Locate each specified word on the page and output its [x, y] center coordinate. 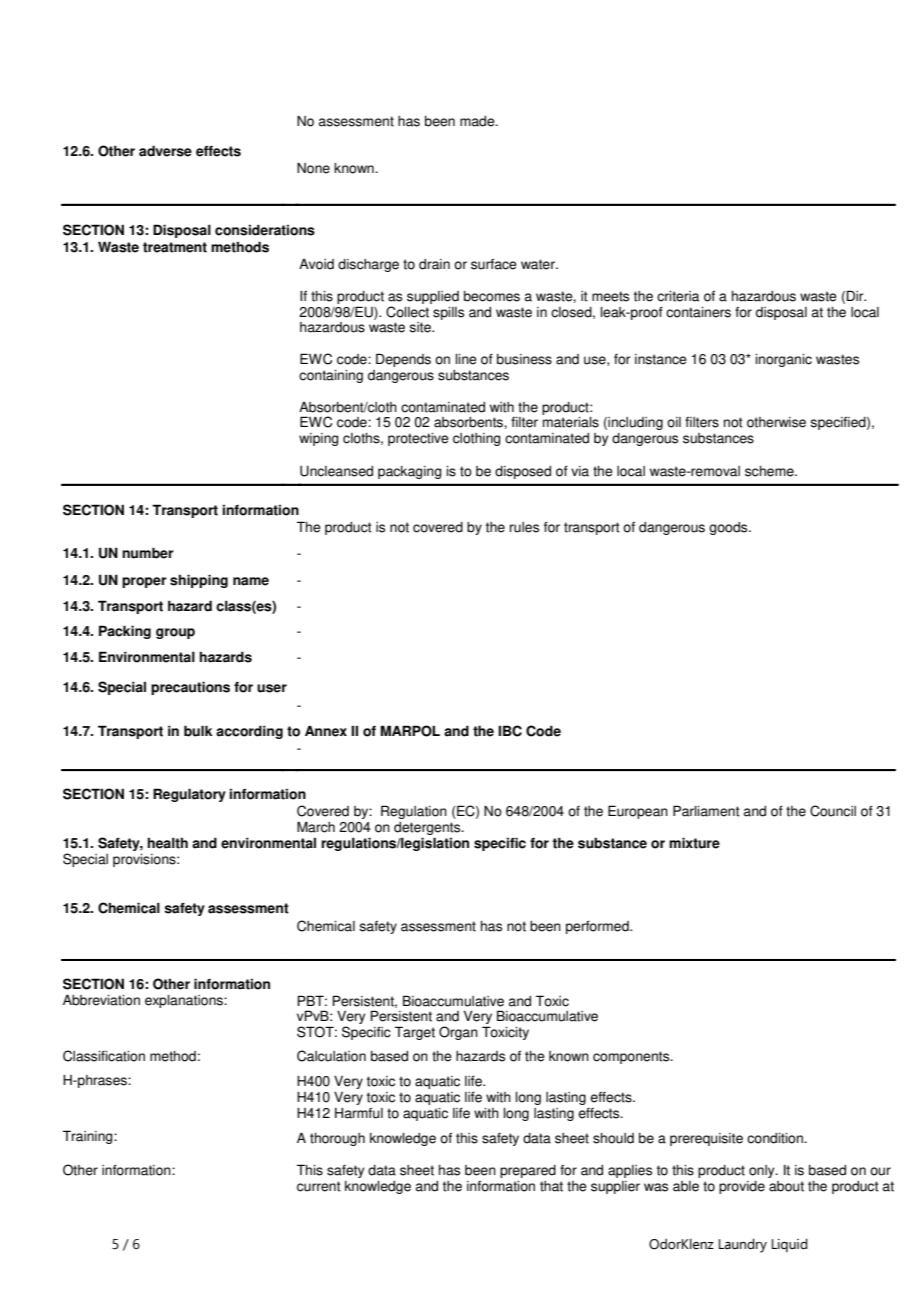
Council [833, 811]
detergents [428, 828]
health [168, 843]
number [148, 553]
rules [524, 527]
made [478, 121]
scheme [770, 471]
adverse [165, 151]
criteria [678, 296]
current [319, 1186]
